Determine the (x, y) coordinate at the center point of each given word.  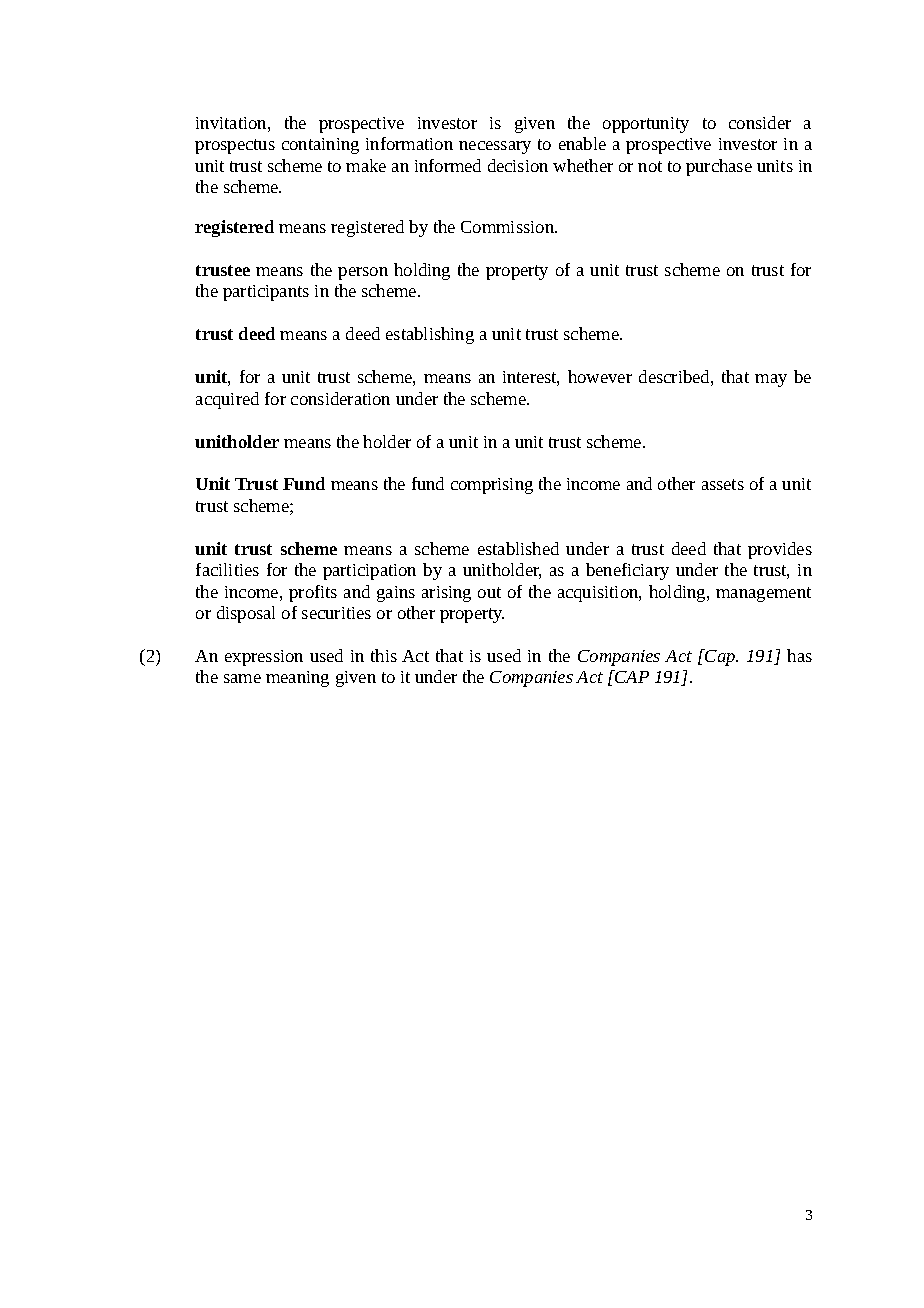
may (771, 380)
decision (518, 165)
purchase (719, 167)
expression (264, 658)
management (763, 594)
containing (320, 146)
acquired (227, 400)
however (600, 376)
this (384, 655)
